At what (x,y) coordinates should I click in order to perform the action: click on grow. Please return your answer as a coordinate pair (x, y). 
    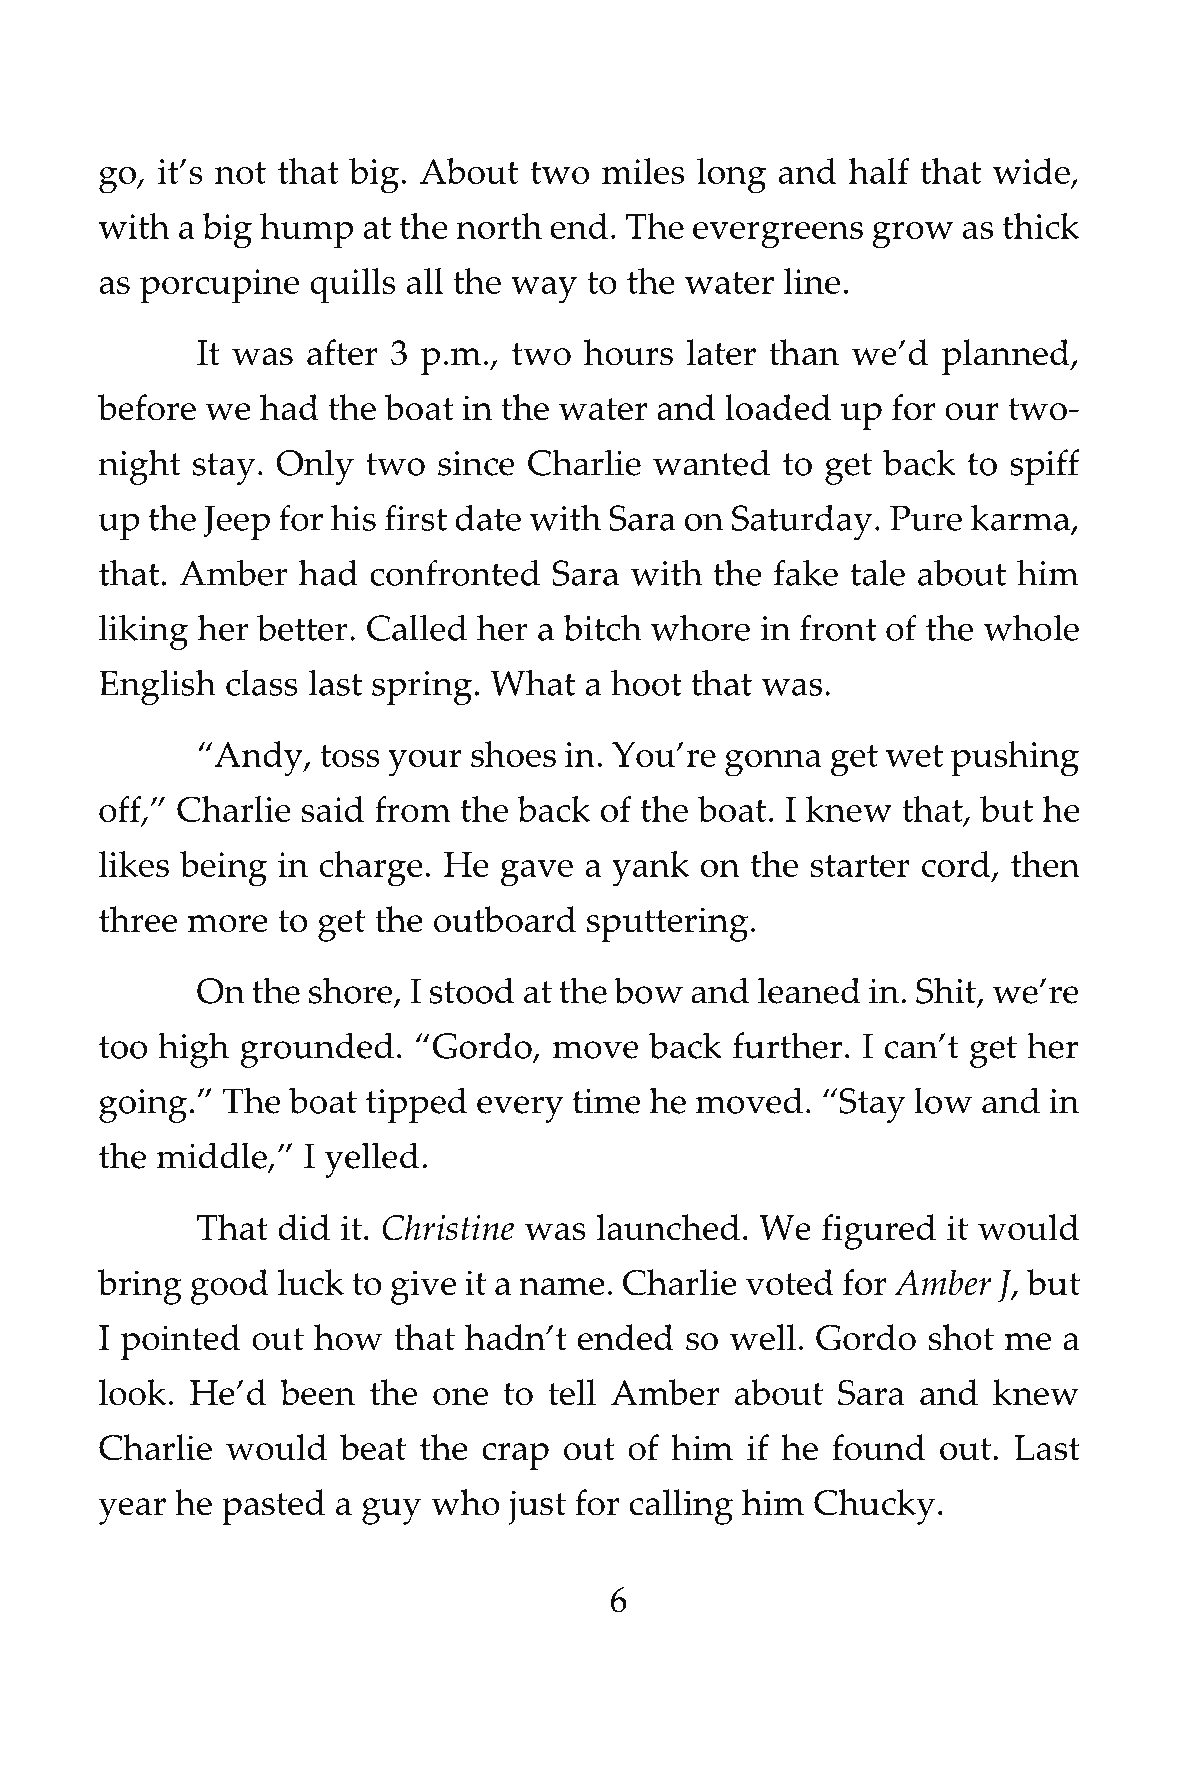
    Looking at the image, I should click on (913, 235).
